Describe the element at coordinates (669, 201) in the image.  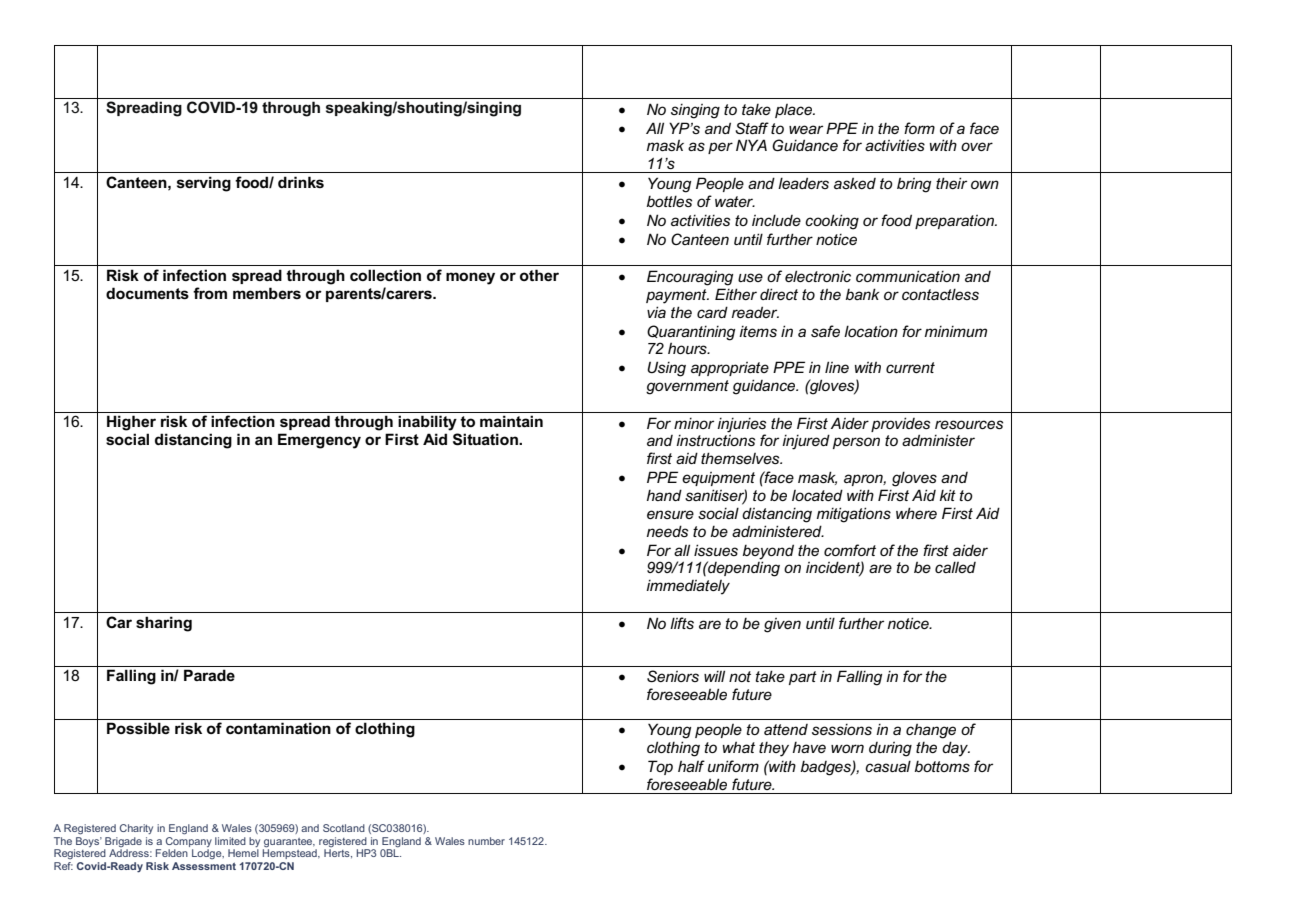
I see `bottles` at that location.
